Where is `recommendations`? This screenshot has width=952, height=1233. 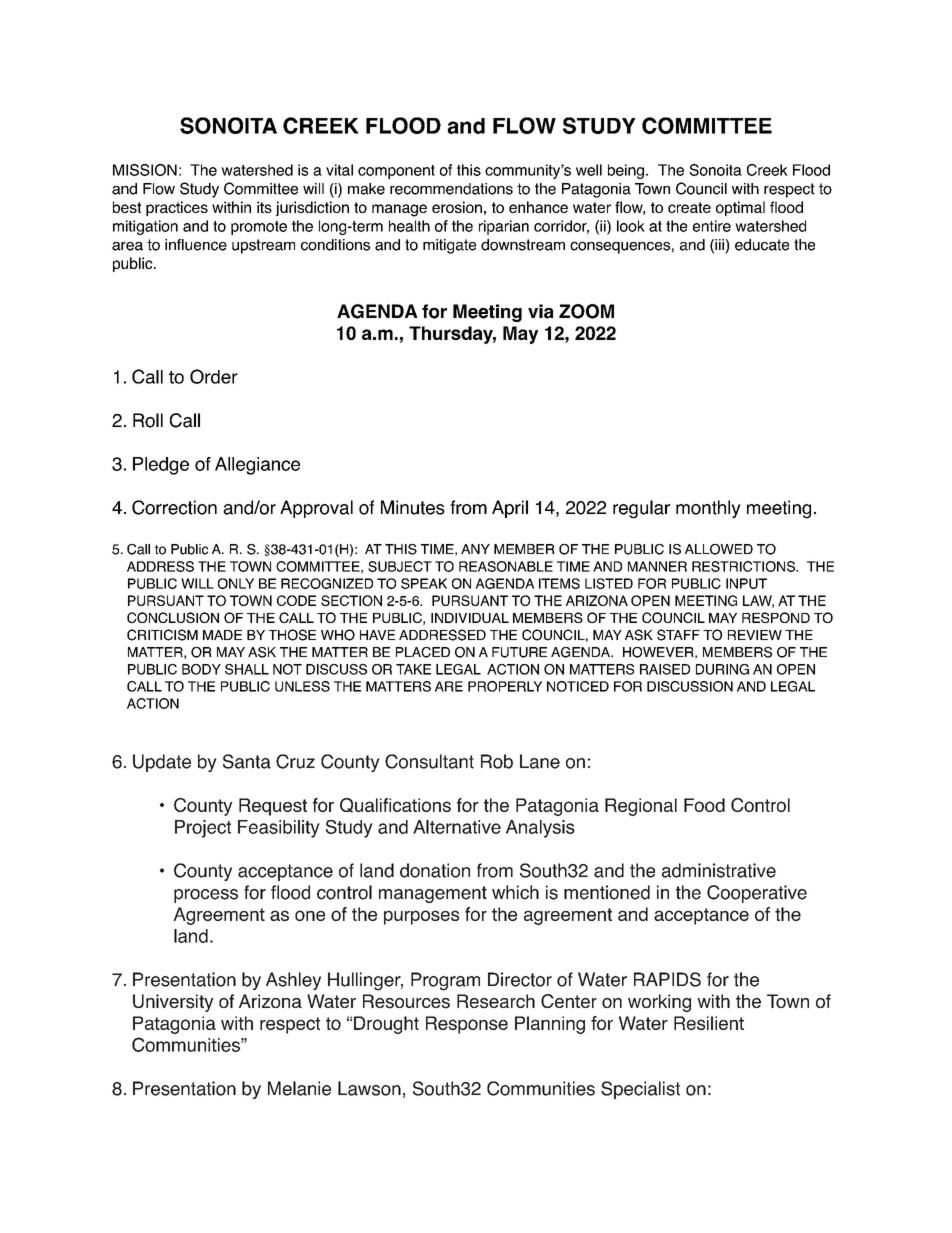 recommendations is located at coordinates (451, 189).
